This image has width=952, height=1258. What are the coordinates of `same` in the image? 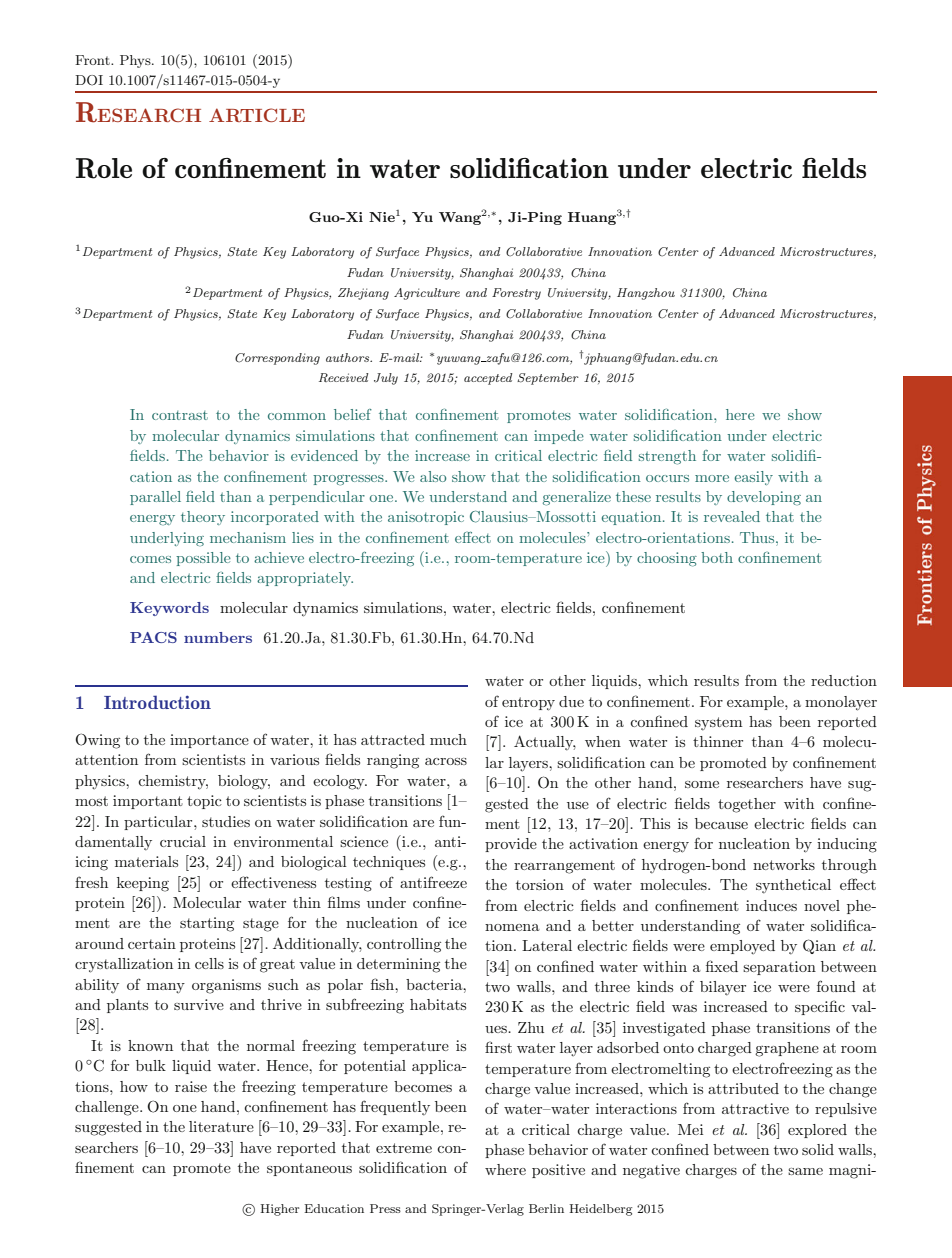 It's located at (805, 1171).
